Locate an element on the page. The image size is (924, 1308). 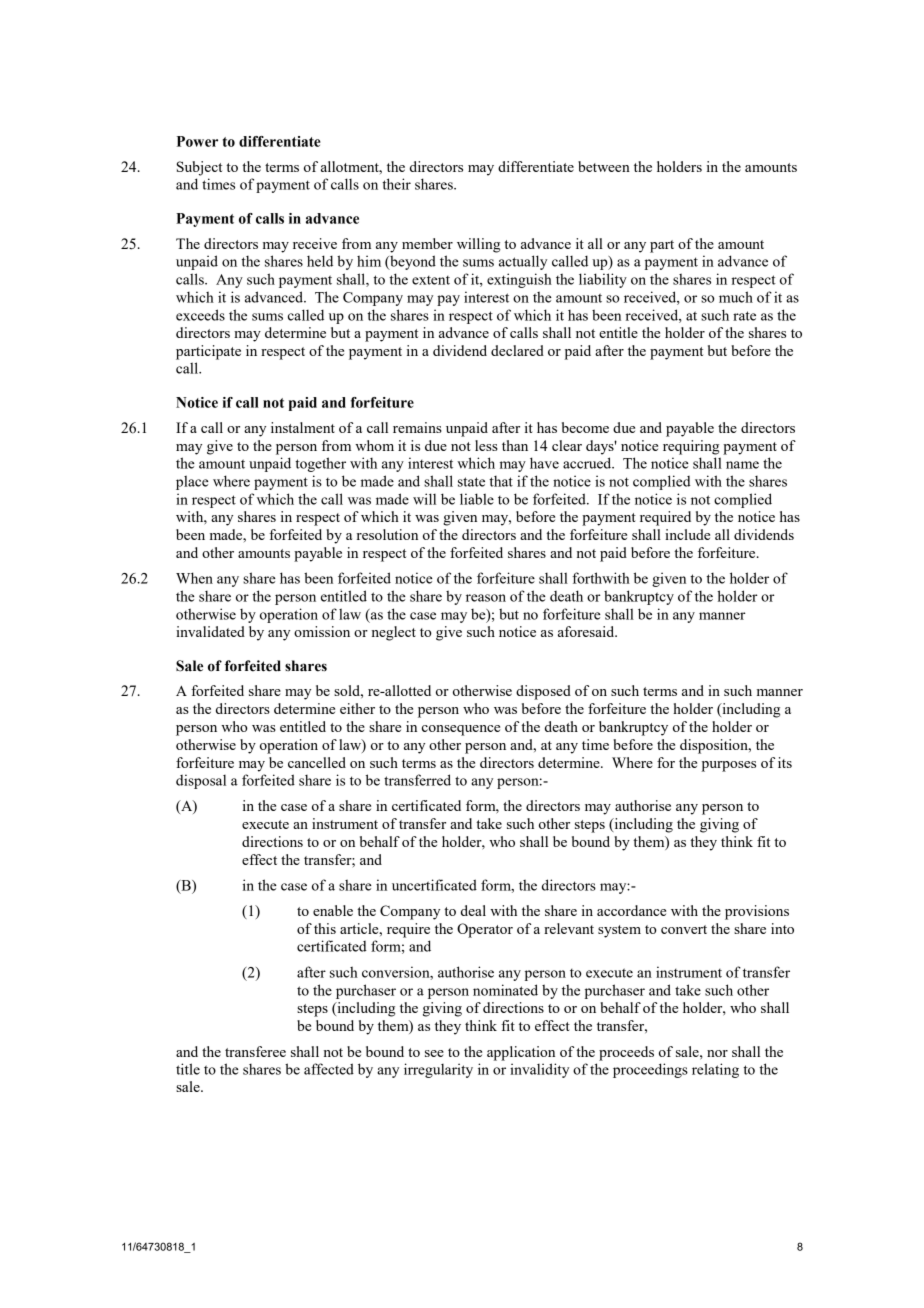
their is located at coordinates (396, 184).
